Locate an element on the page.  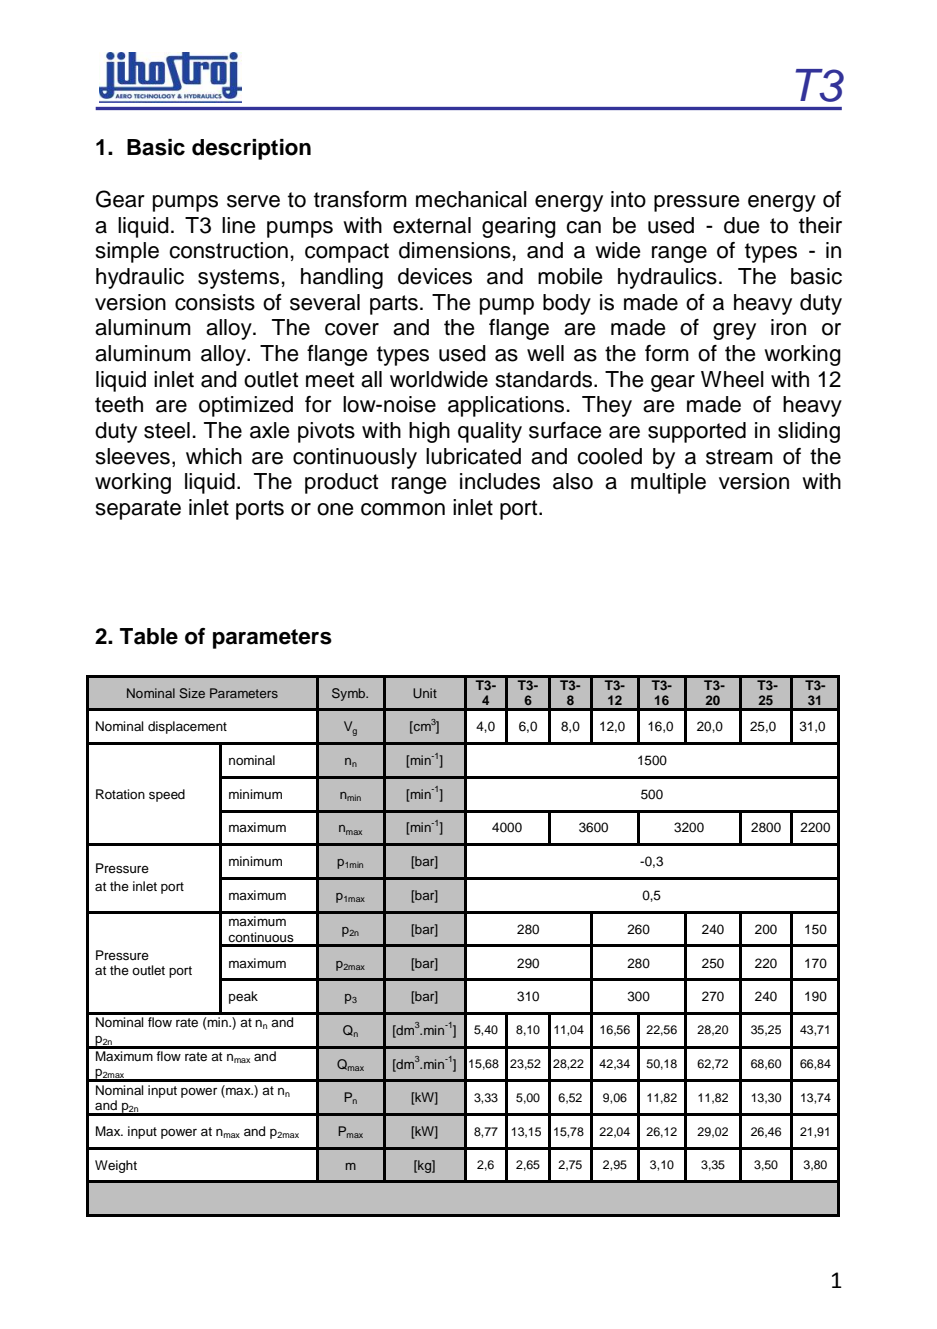
Unit is located at coordinates (425, 693).
